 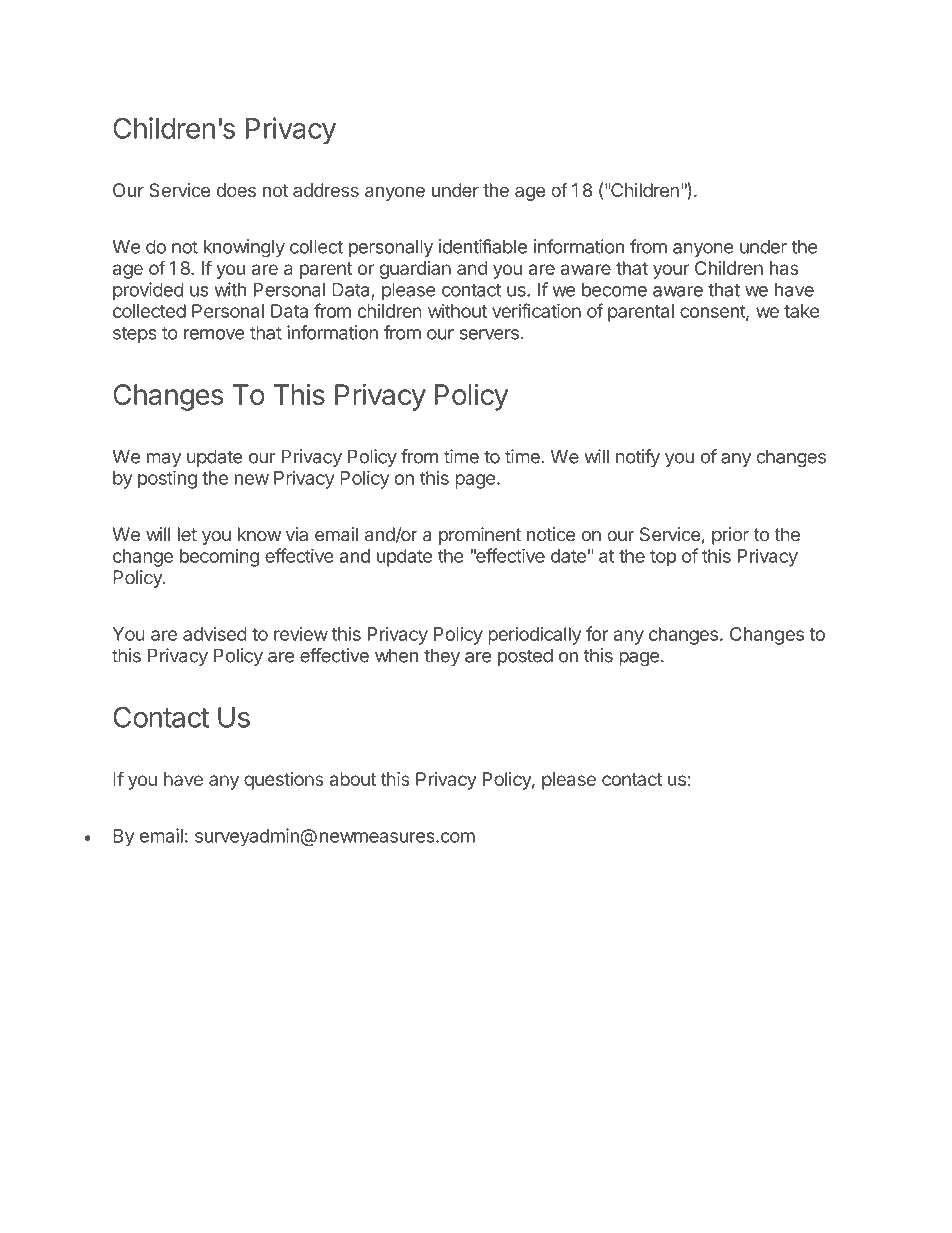 I want to click on remove, so click(x=214, y=334).
